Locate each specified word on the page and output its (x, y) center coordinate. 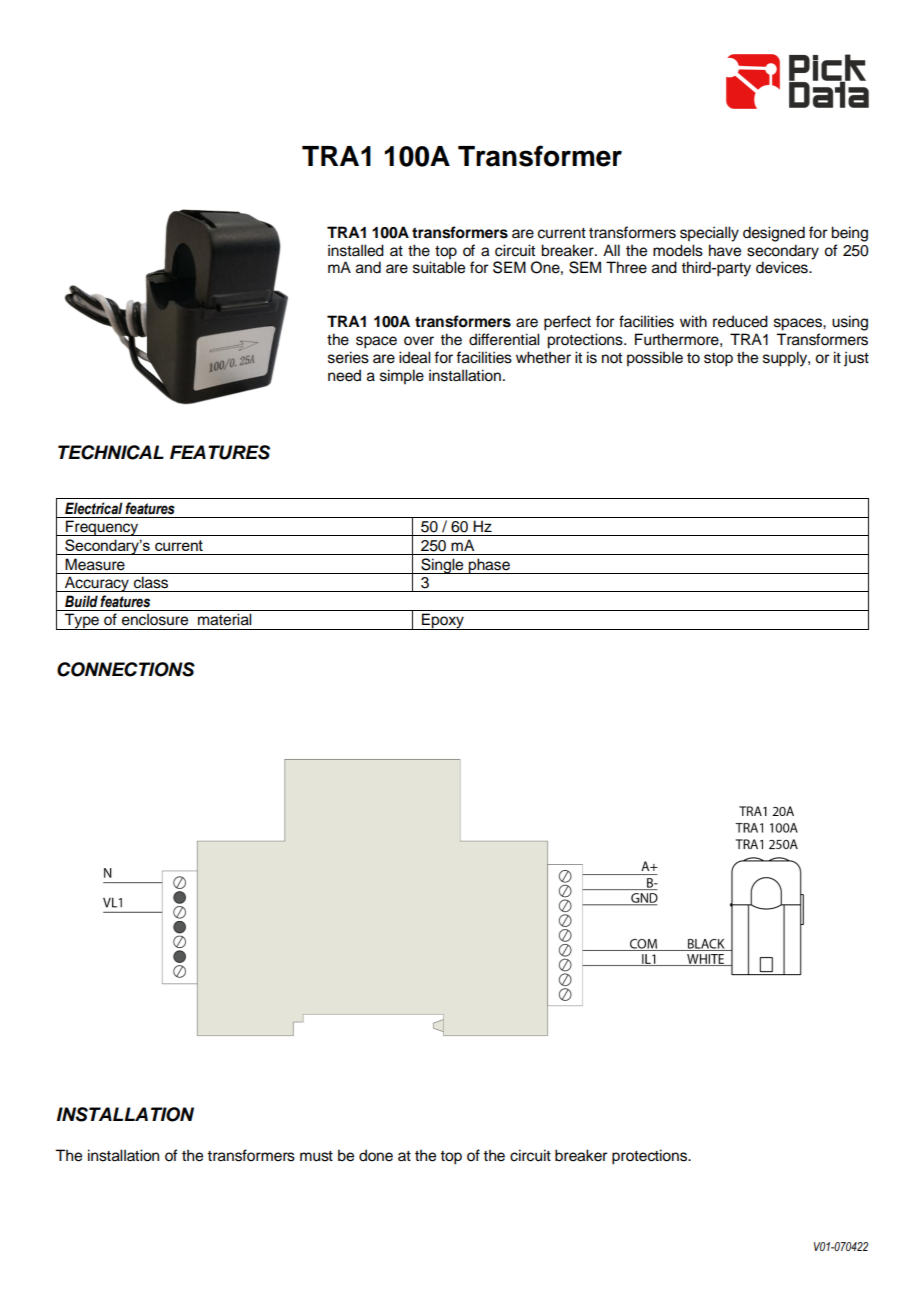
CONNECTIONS (126, 669)
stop (718, 360)
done (376, 1155)
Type (82, 621)
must (316, 1156)
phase (489, 566)
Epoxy (443, 621)
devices (783, 267)
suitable (439, 267)
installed (356, 250)
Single (442, 566)
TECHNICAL (111, 452)
